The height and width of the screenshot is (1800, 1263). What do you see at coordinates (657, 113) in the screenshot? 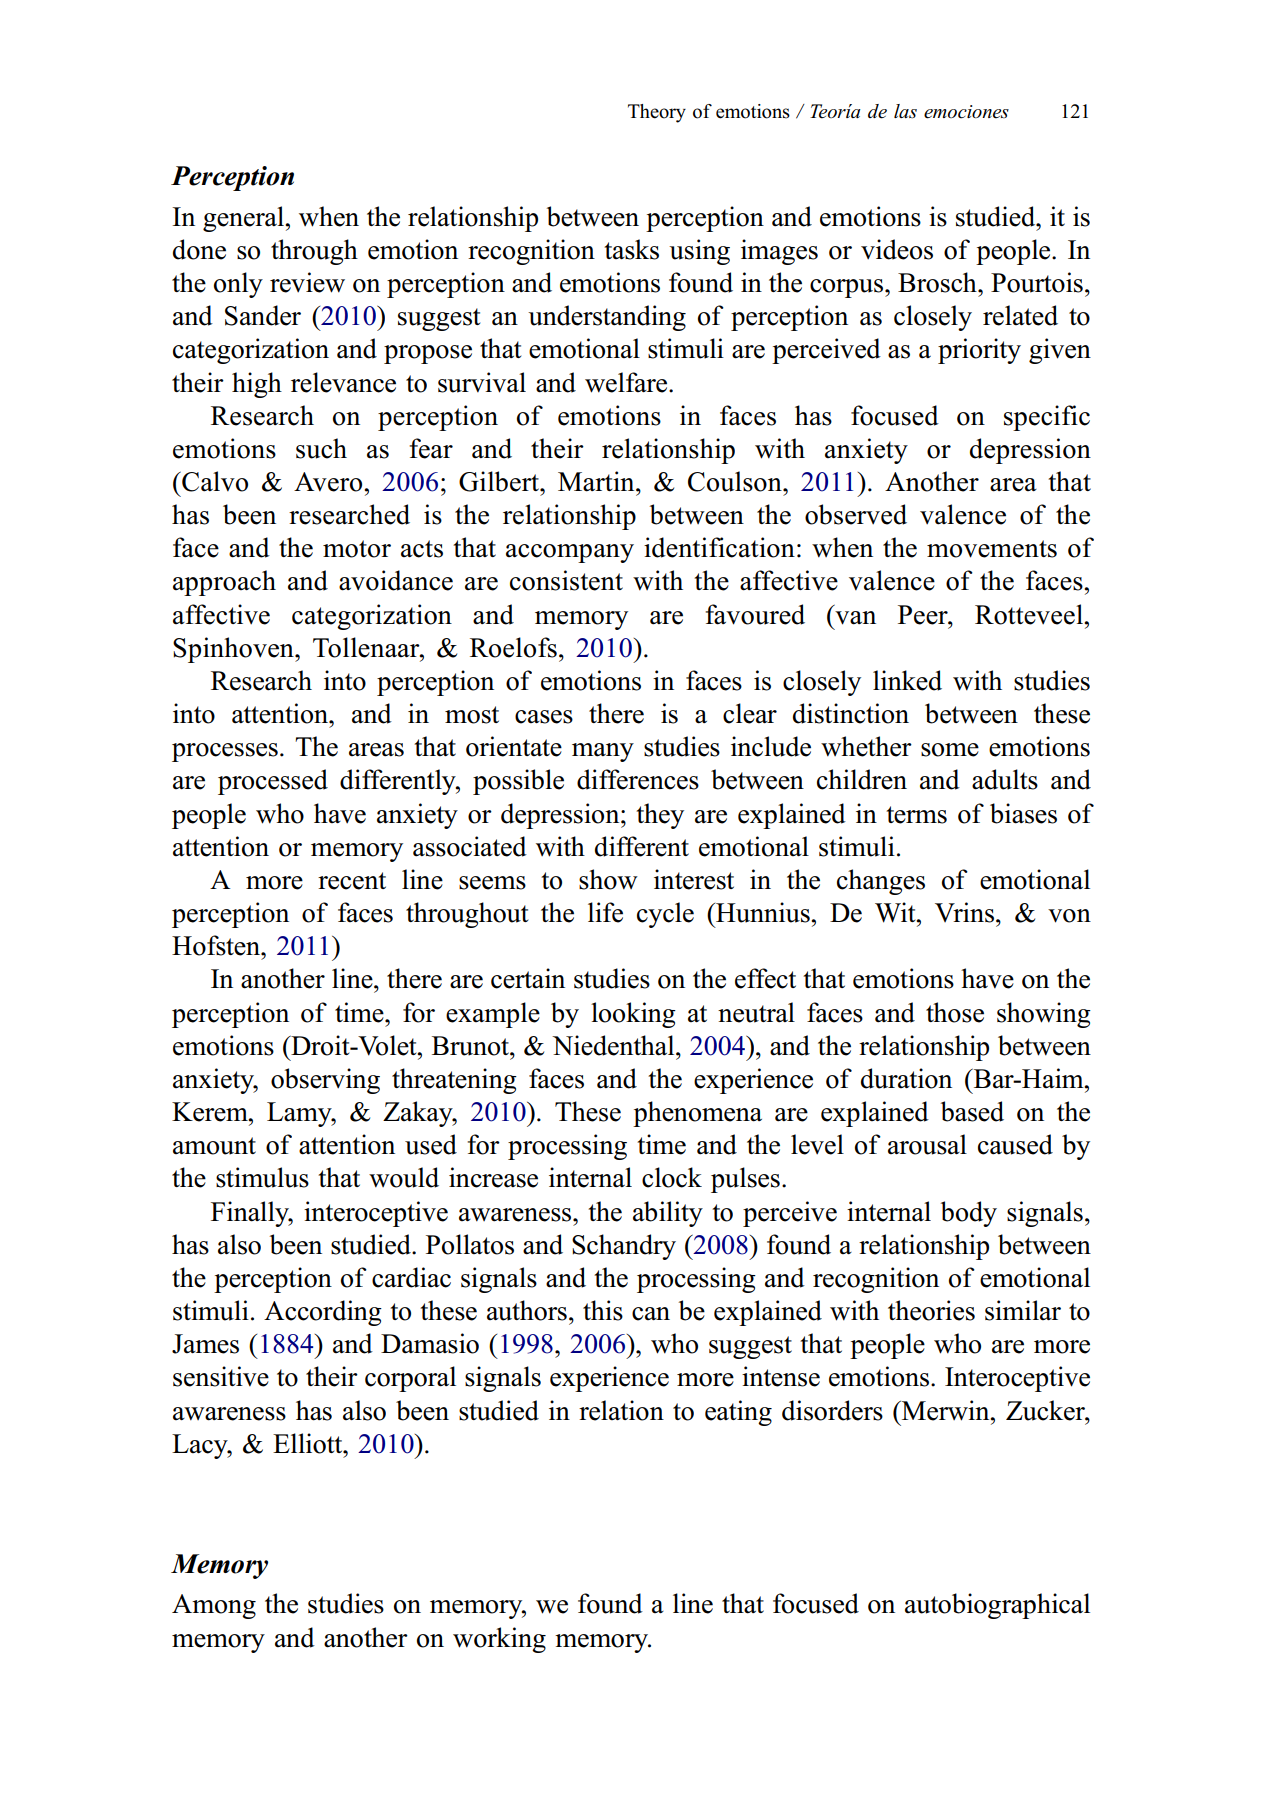
I see `Theory` at bounding box center [657, 113].
